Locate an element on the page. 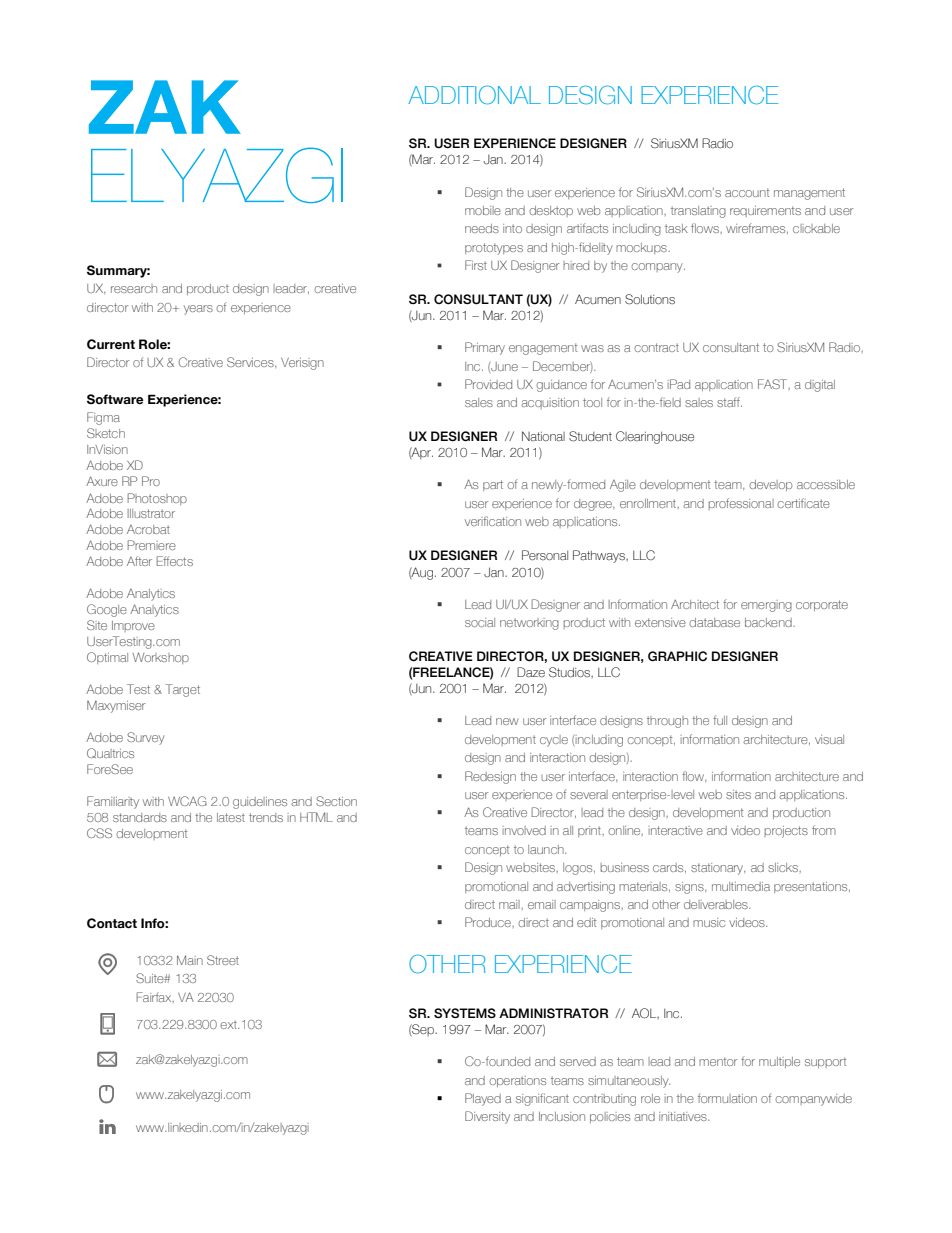 The image size is (952, 1233). emerging is located at coordinates (766, 606).
